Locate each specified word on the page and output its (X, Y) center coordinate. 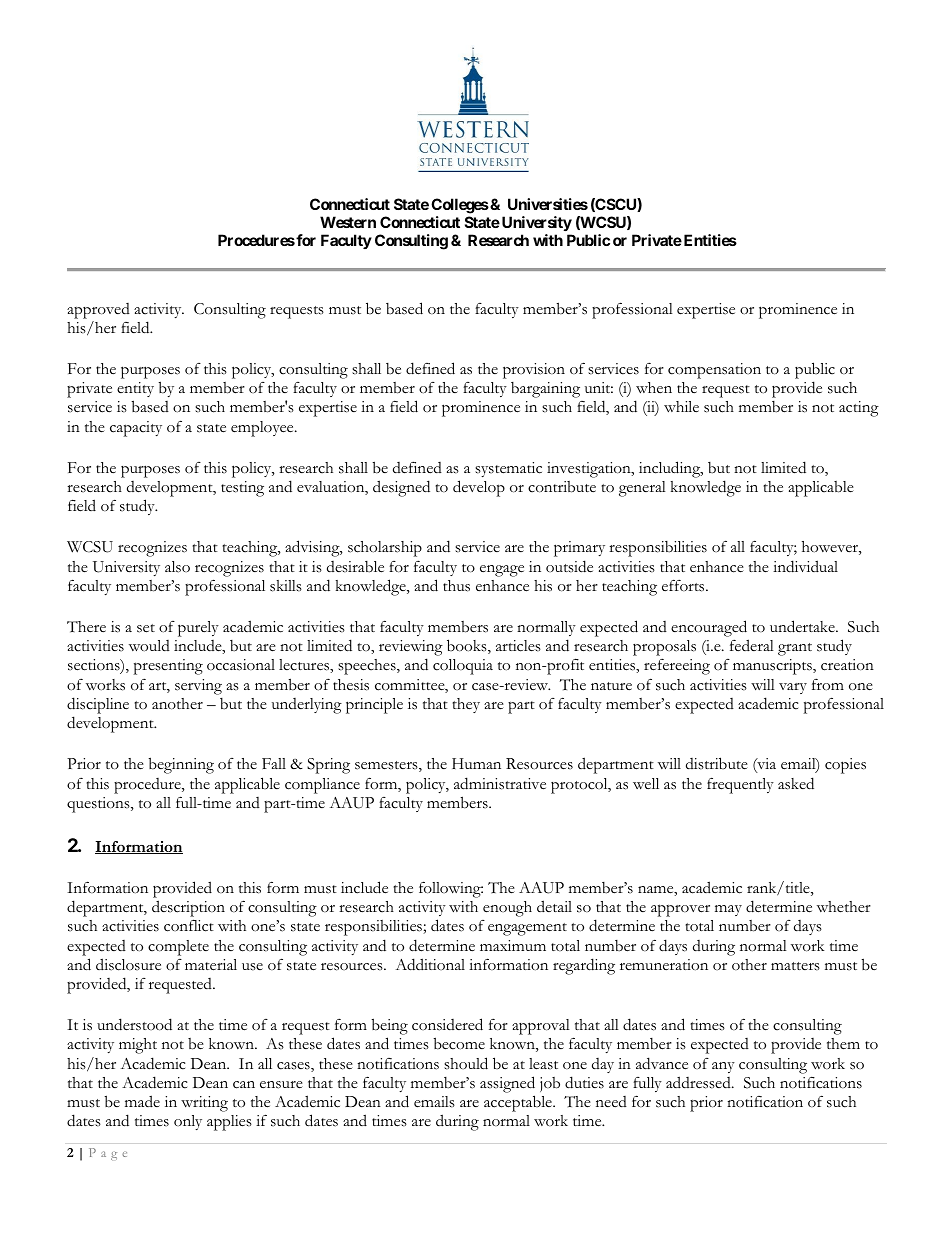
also (177, 567)
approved (98, 311)
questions (99, 805)
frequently (740, 786)
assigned (507, 1084)
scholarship (385, 549)
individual (805, 566)
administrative (500, 783)
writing (204, 1104)
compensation (714, 371)
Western (348, 222)
